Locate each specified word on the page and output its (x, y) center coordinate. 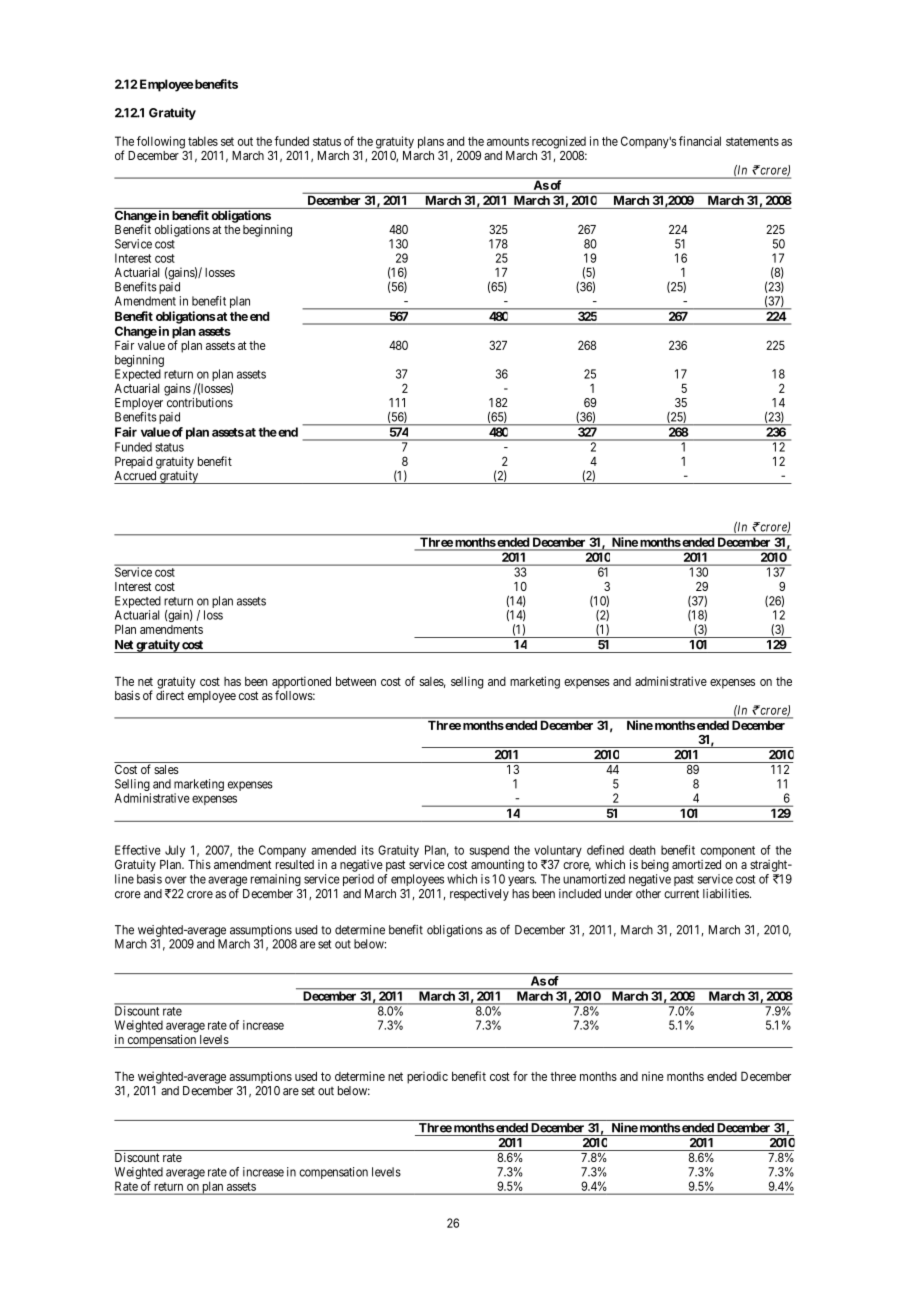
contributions (200, 403)
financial (700, 141)
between (356, 681)
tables (203, 141)
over (176, 880)
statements (752, 141)
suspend (489, 852)
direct (170, 695)
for (520, 1076)
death (642, 850)
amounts (508, 141)
